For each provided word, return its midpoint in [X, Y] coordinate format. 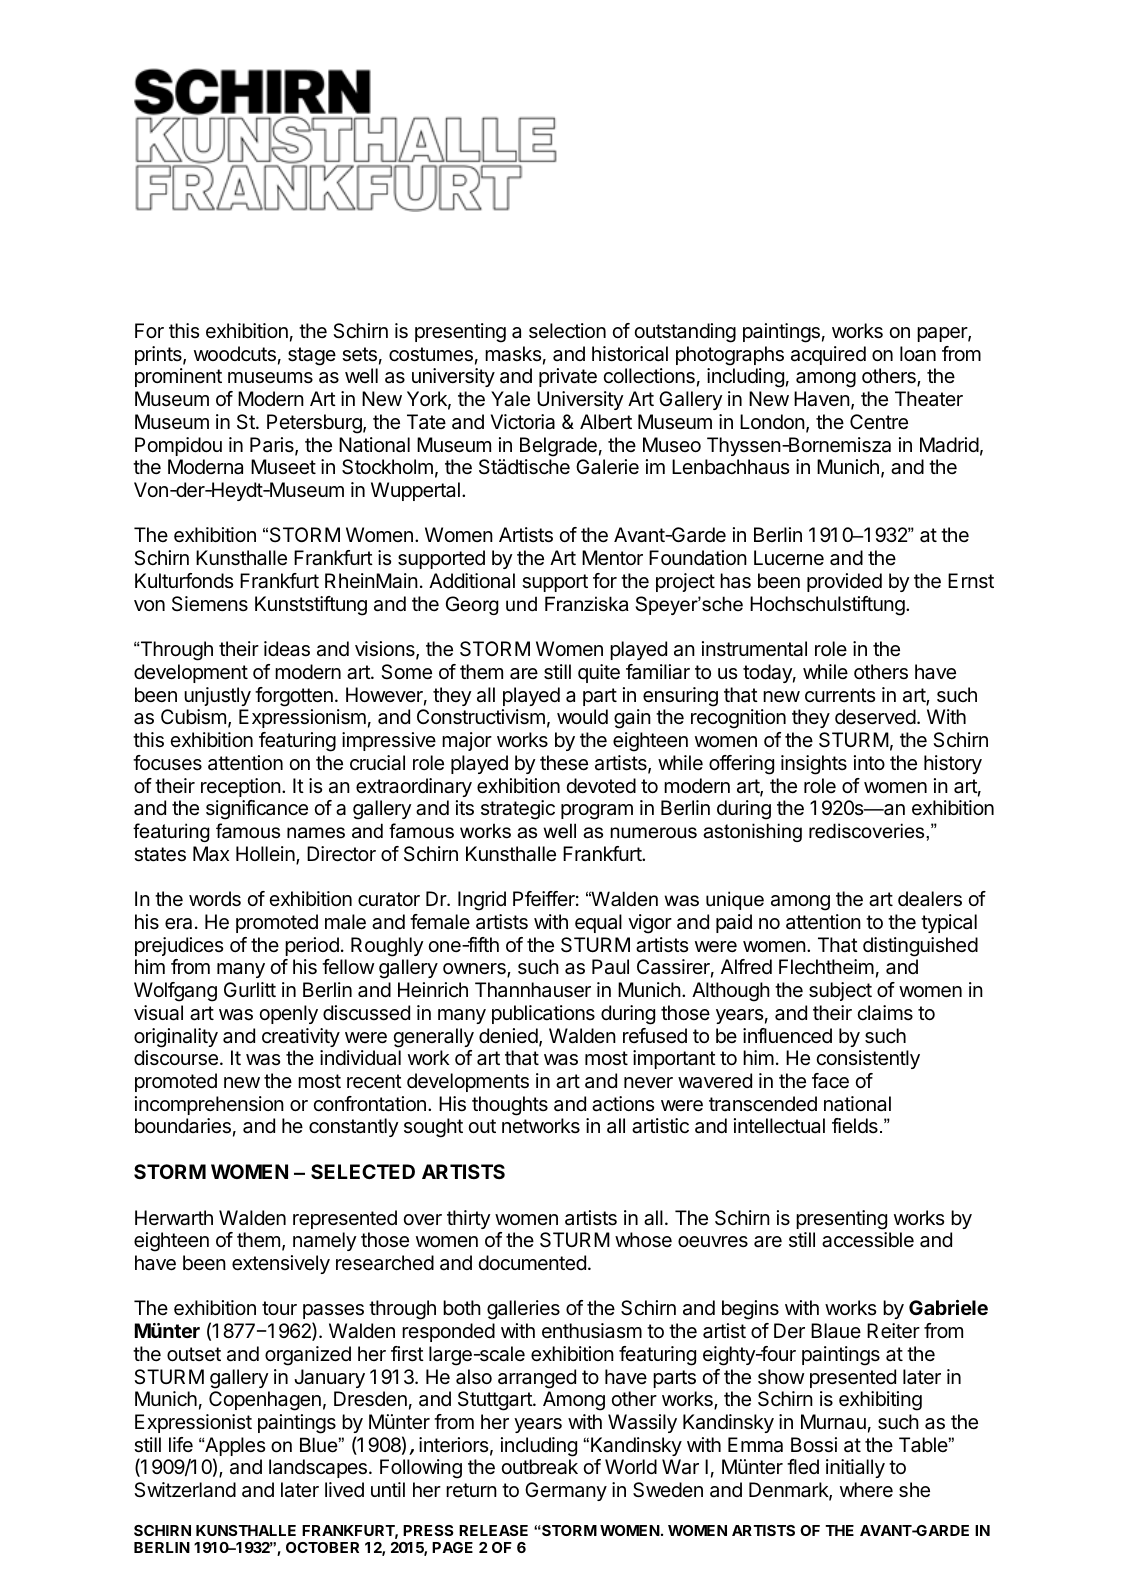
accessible [868, 1240]
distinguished [920, 947]
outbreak [539, 1467]
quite [599, 673]
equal [598, 923]
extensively [281, 1264]
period [312, 946]
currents [840, 695]
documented [532, 1262]
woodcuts [235, 354]
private [568, 377]
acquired [828, 355]
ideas [287, 649]
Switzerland [185, 1490]
